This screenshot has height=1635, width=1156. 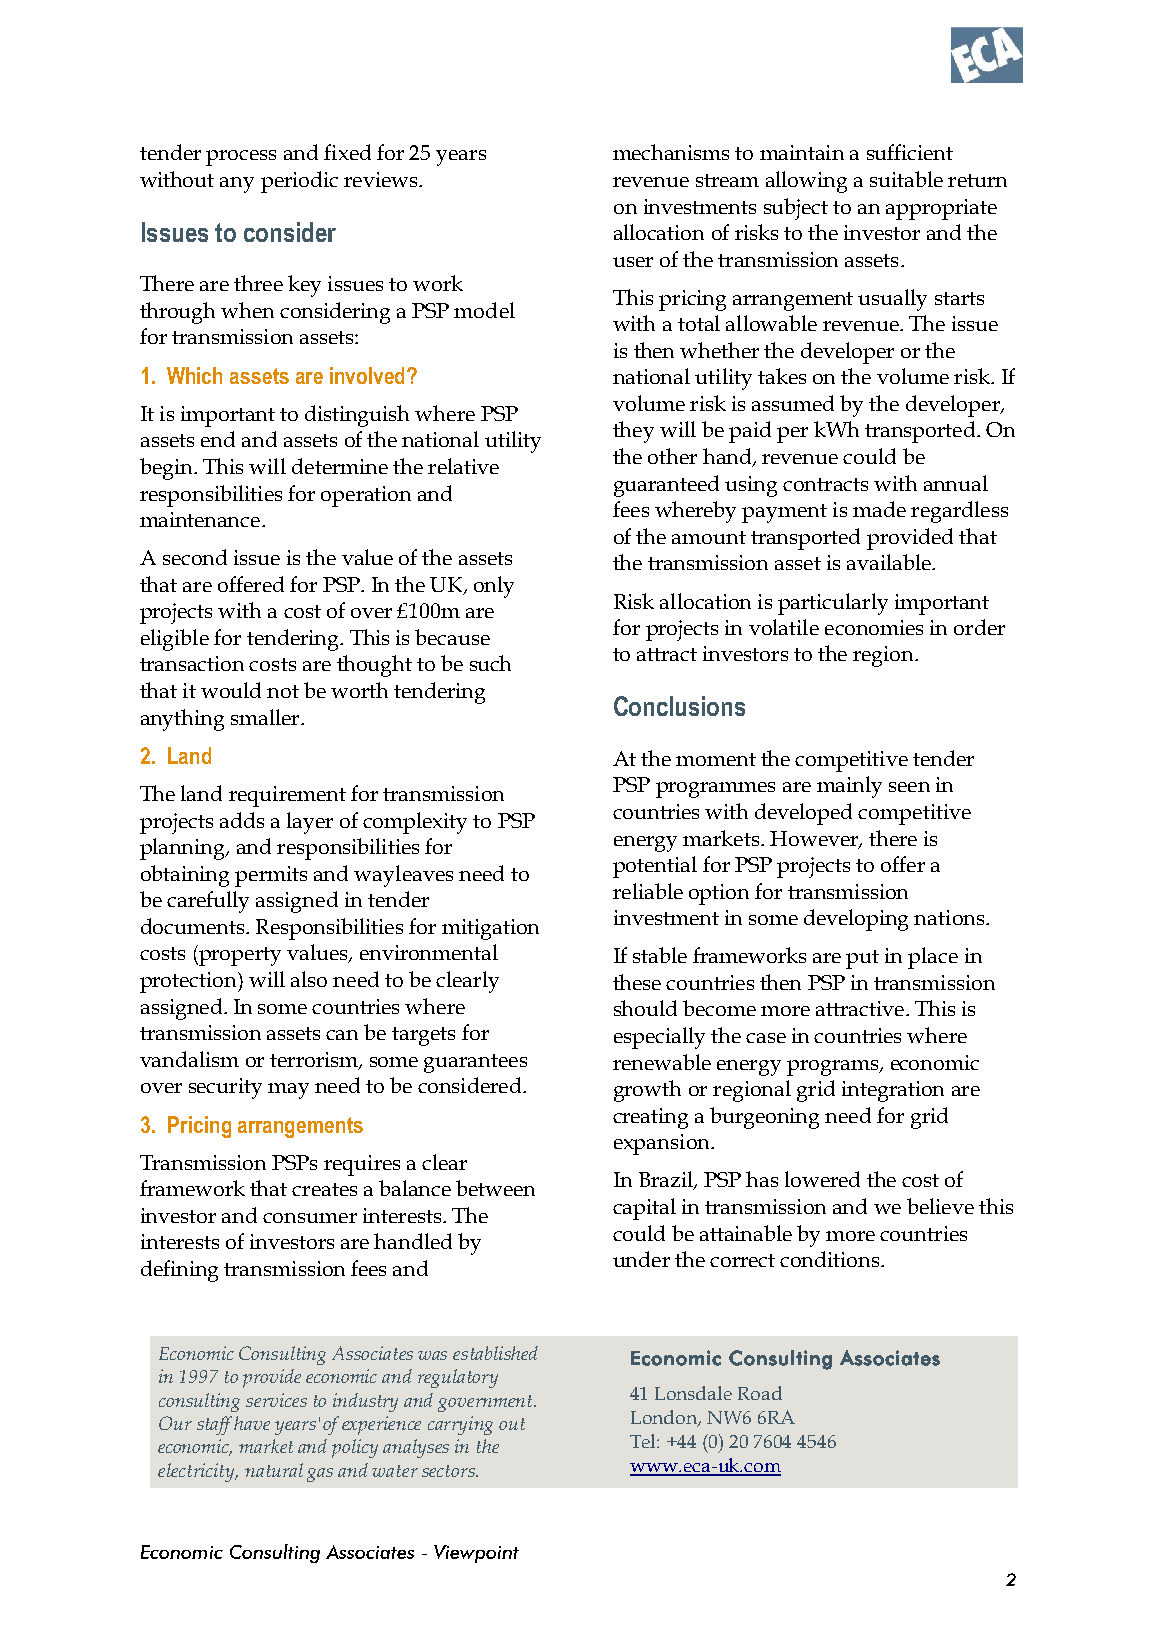 What do you see at coordinates (299, 182) in the screenshot?
I see `periodic` at bounding box center [299, 182].
